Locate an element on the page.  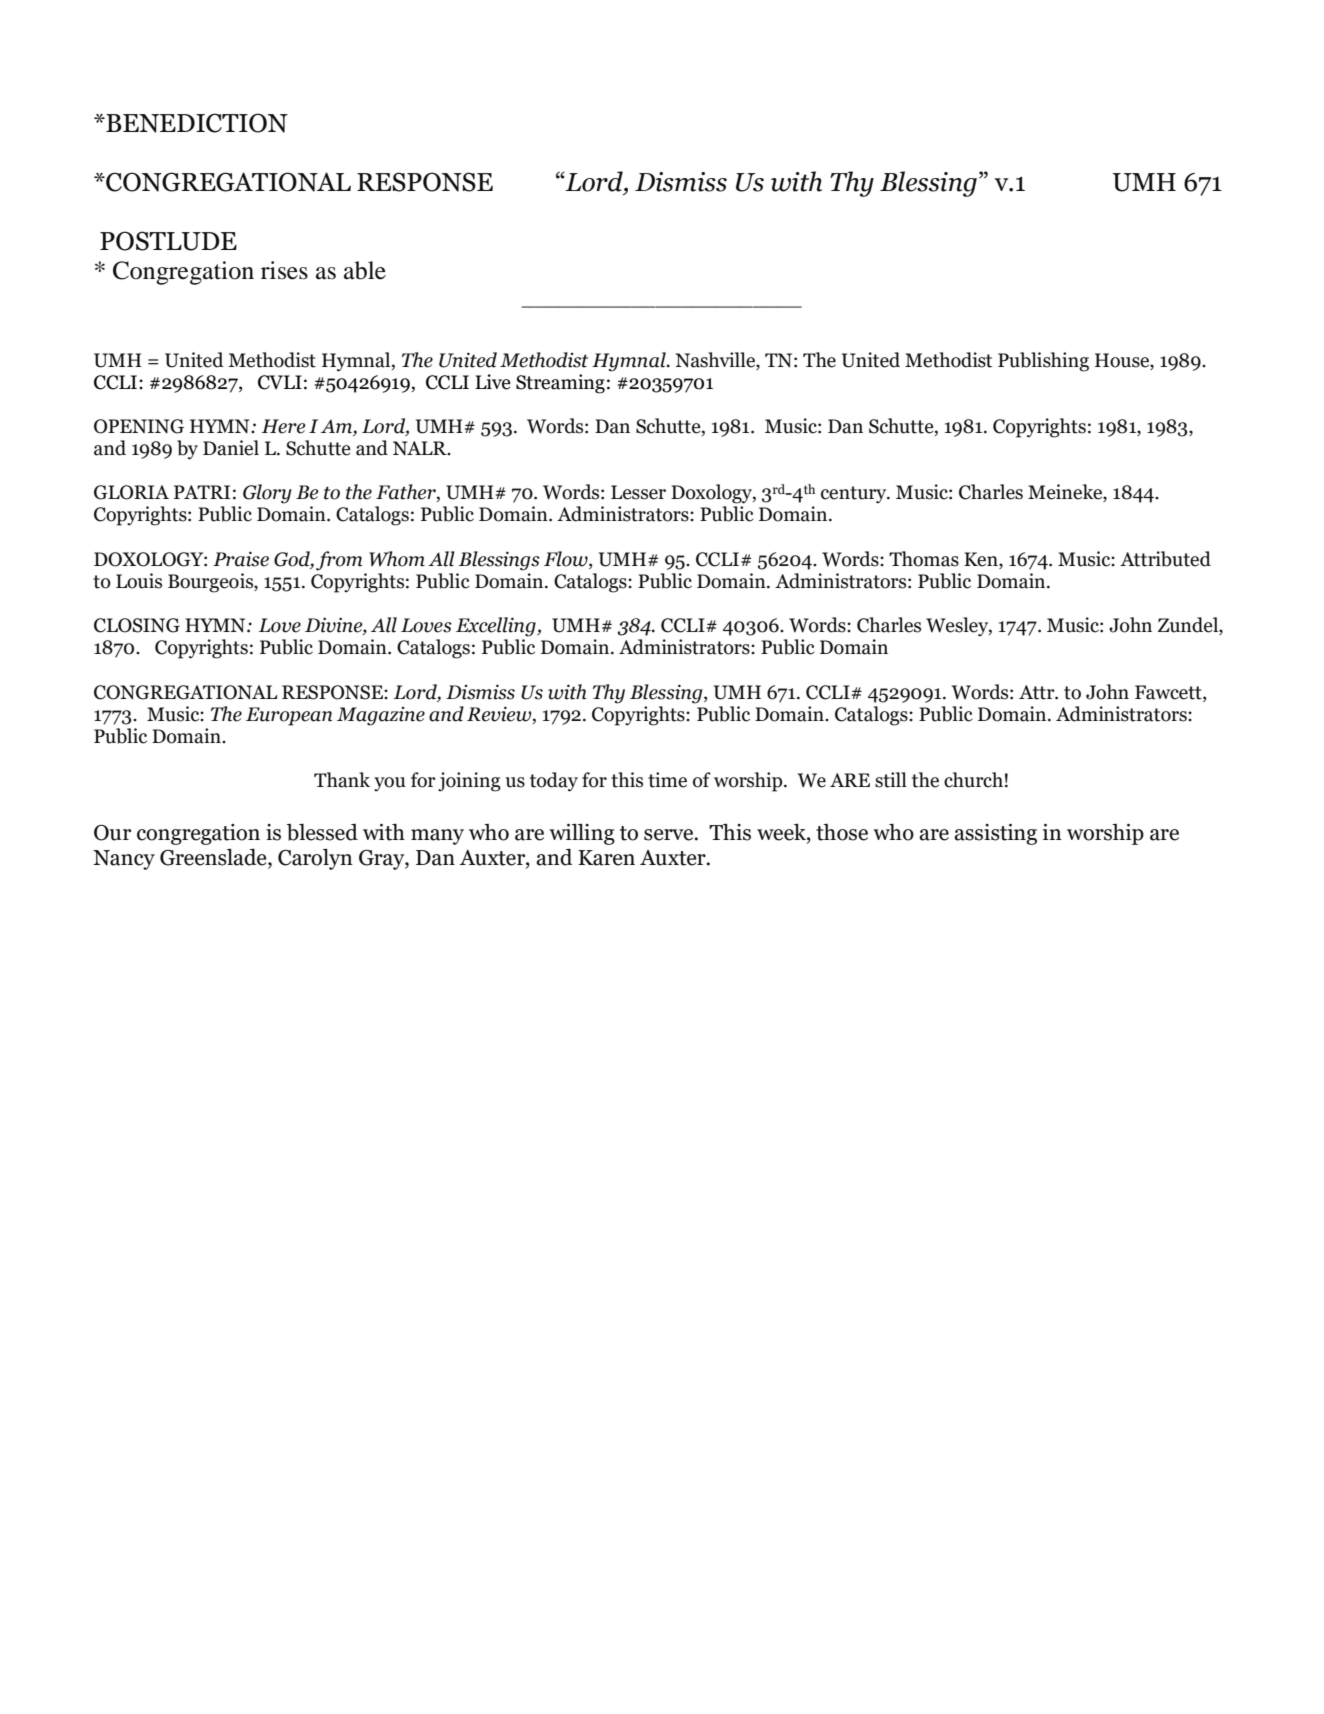
BENEDICTION is located at coordinates (196, 123).
